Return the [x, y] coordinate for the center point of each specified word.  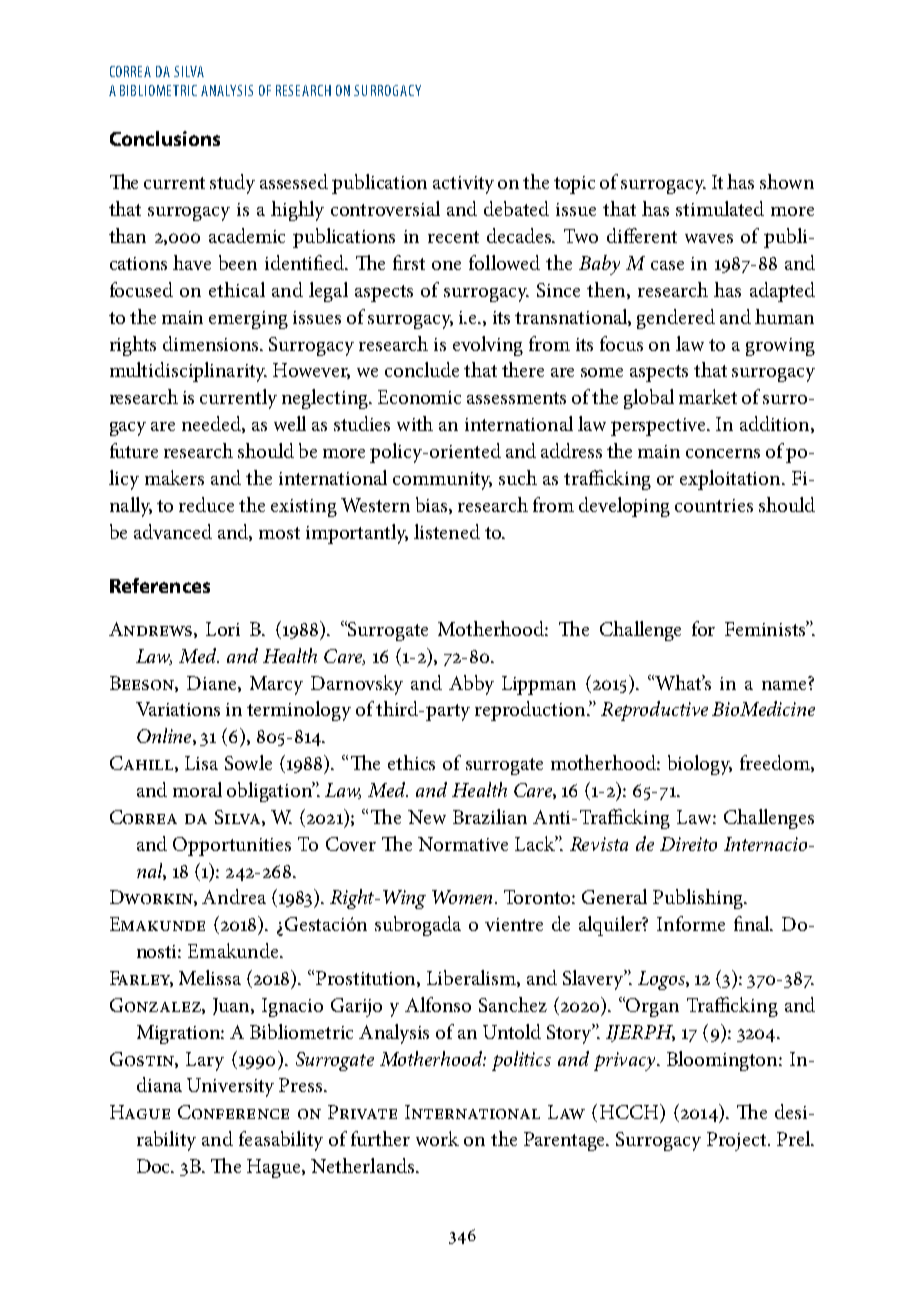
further [380, 1138]
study [232, 184]
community [442, 481]
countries [714, 505]
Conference [233, 1112]
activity [463, 185]
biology [700, 765]
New [427, 817]
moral [197, 789]
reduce [206, 504]
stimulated [720, 208]
